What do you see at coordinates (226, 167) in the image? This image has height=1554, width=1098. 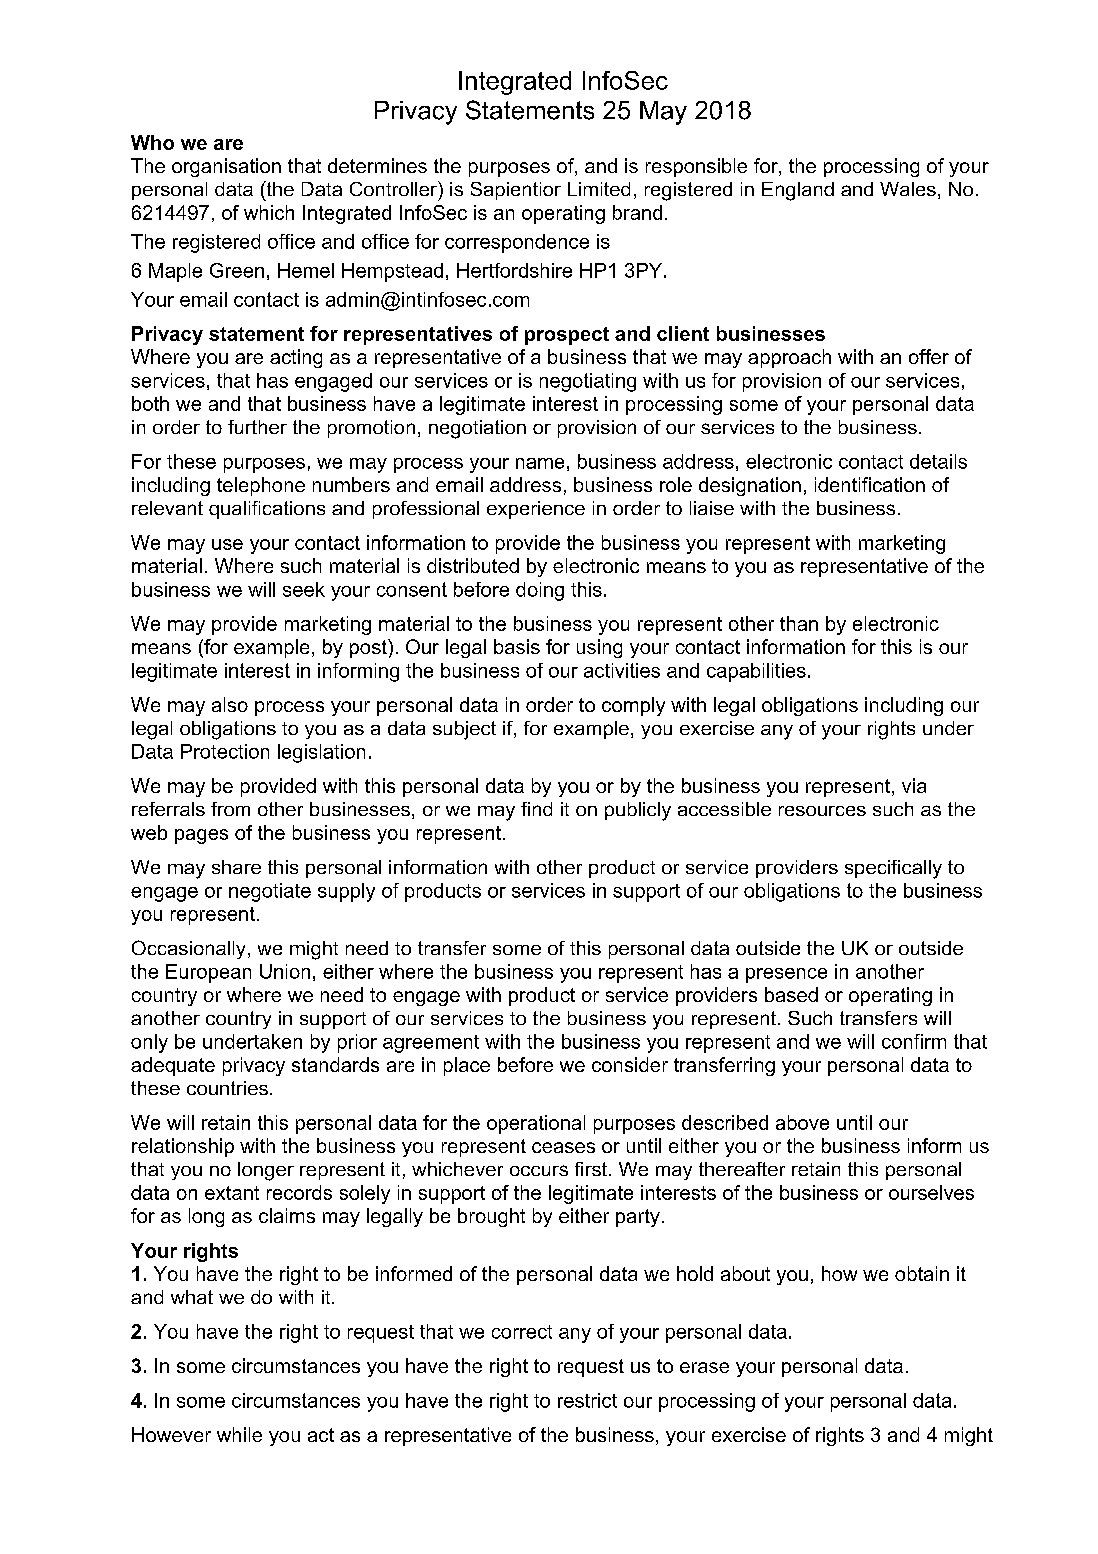 I see `organisation` at bounding box center [226, 167].
